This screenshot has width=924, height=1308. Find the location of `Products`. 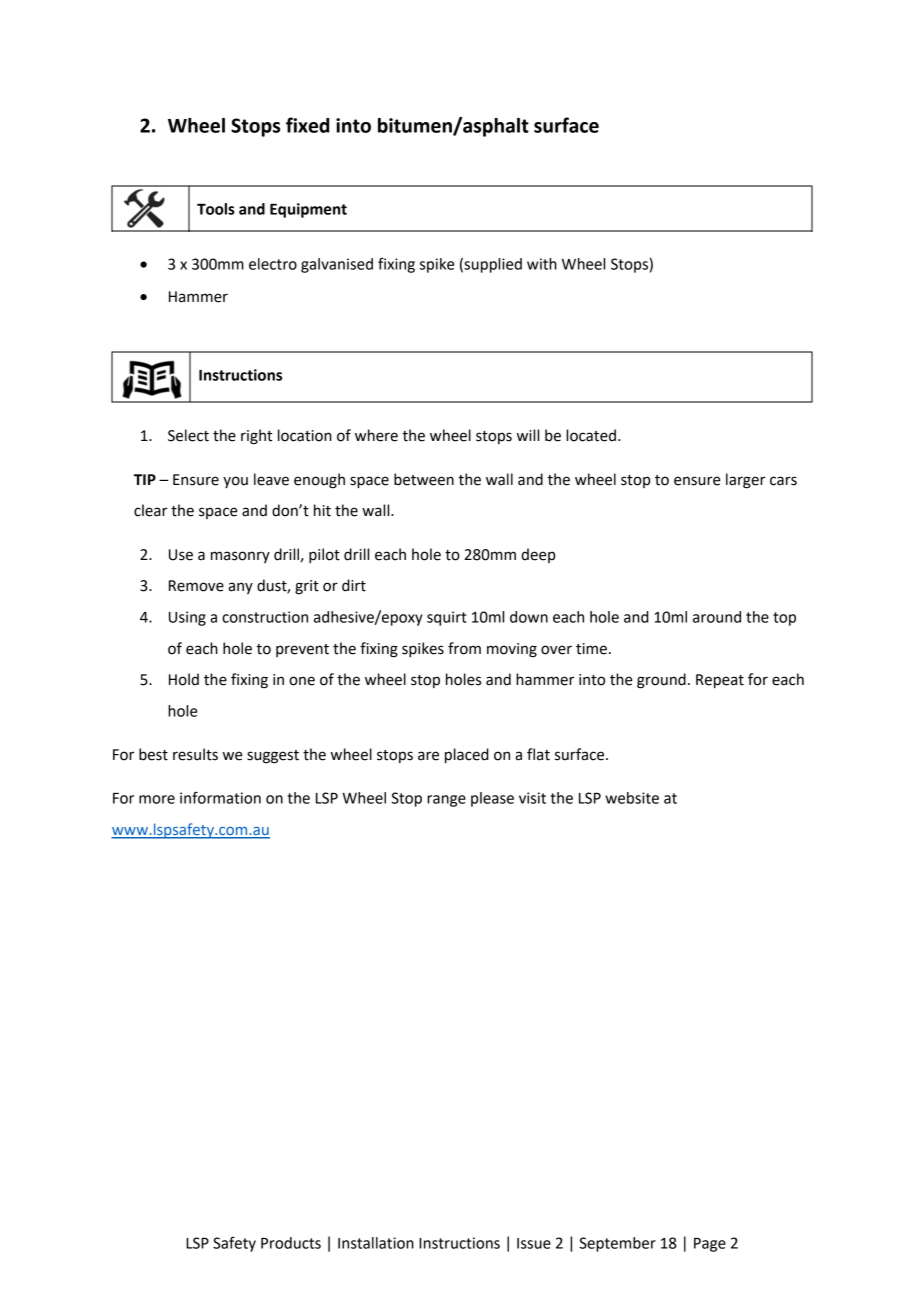

Products is located at coordinates (291, 1243).
